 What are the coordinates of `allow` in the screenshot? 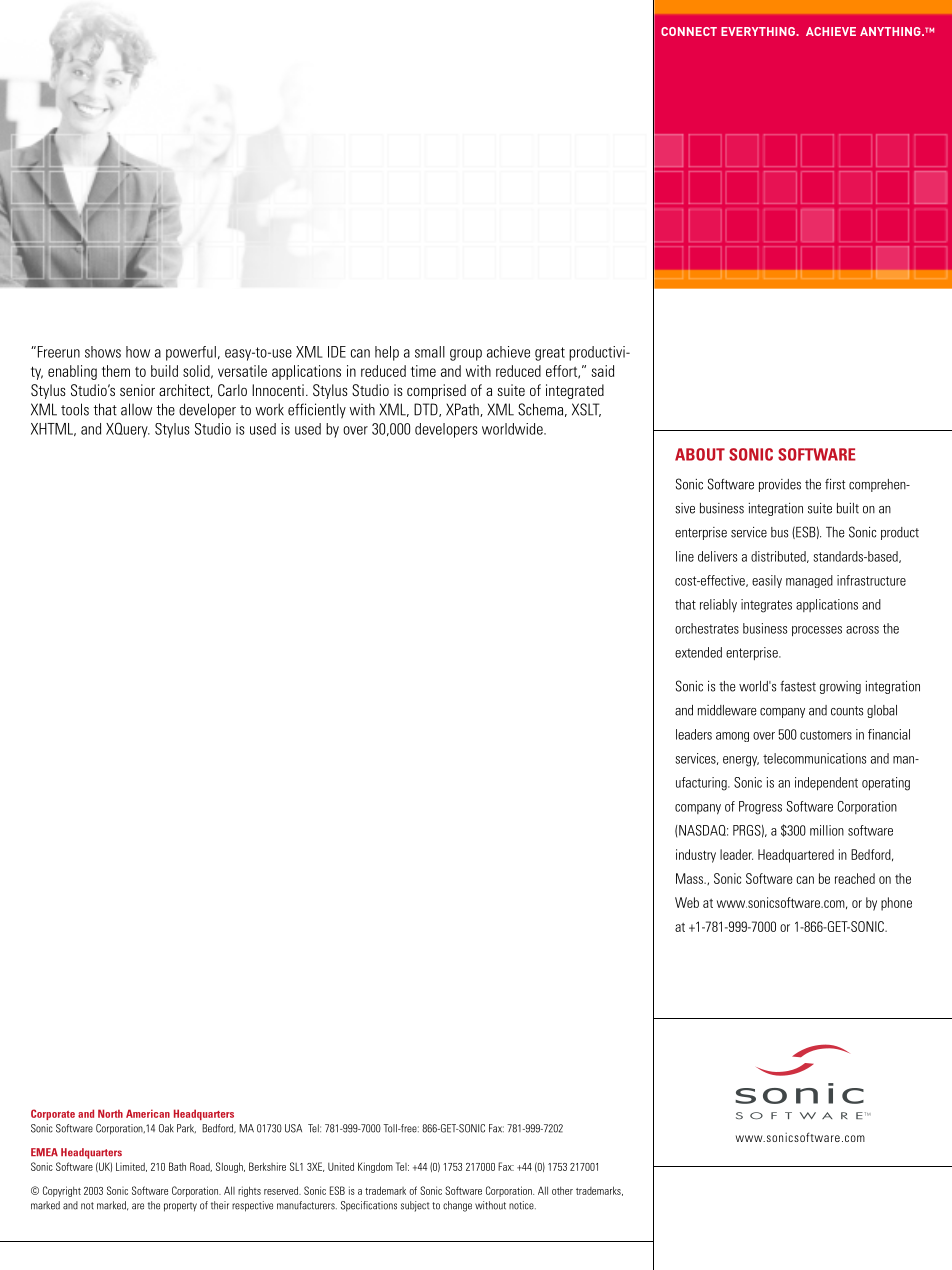 It's located at (136, 409).
